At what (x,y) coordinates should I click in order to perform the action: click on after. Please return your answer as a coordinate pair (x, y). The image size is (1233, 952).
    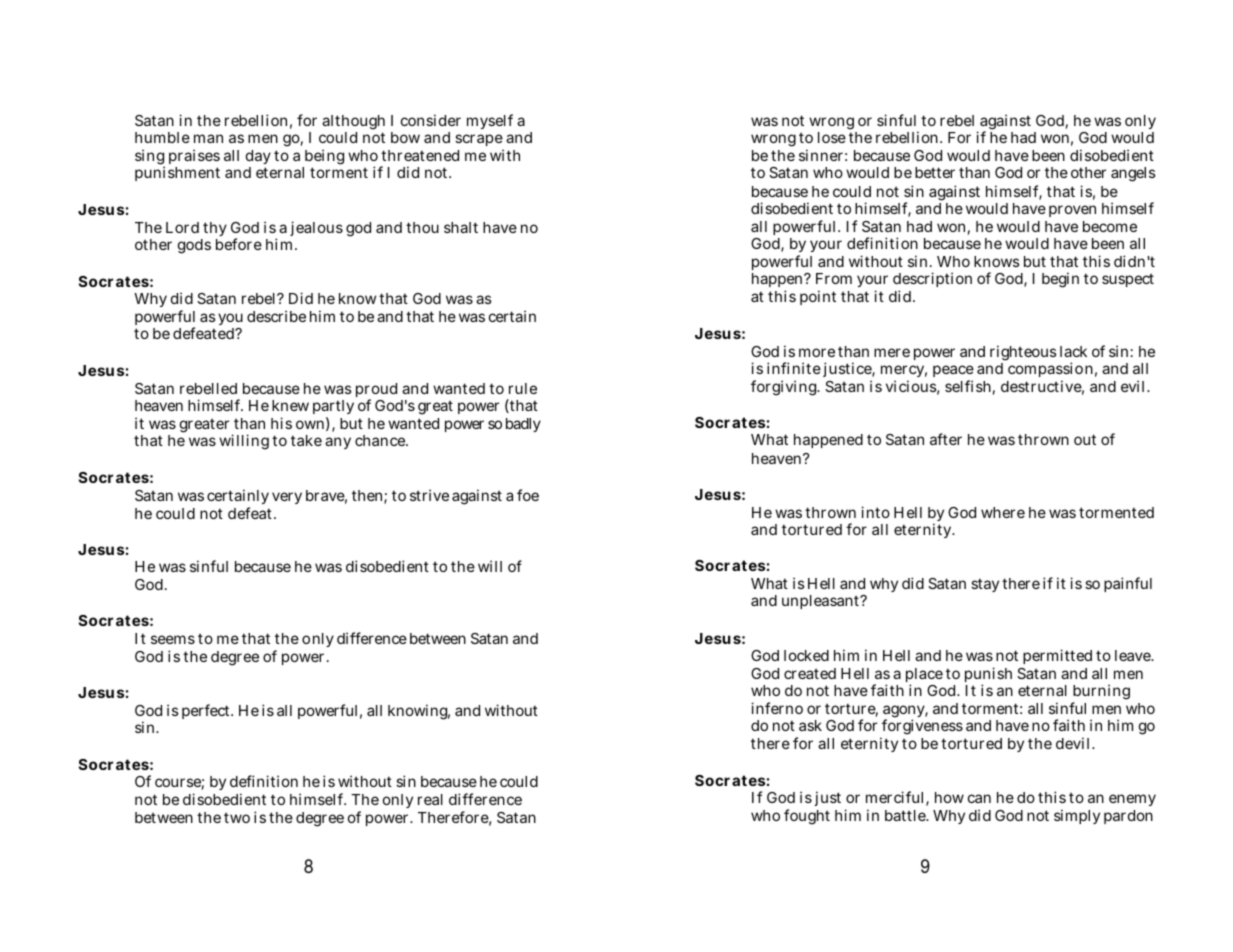
    Looking at the image, I should click on (946, 439).
